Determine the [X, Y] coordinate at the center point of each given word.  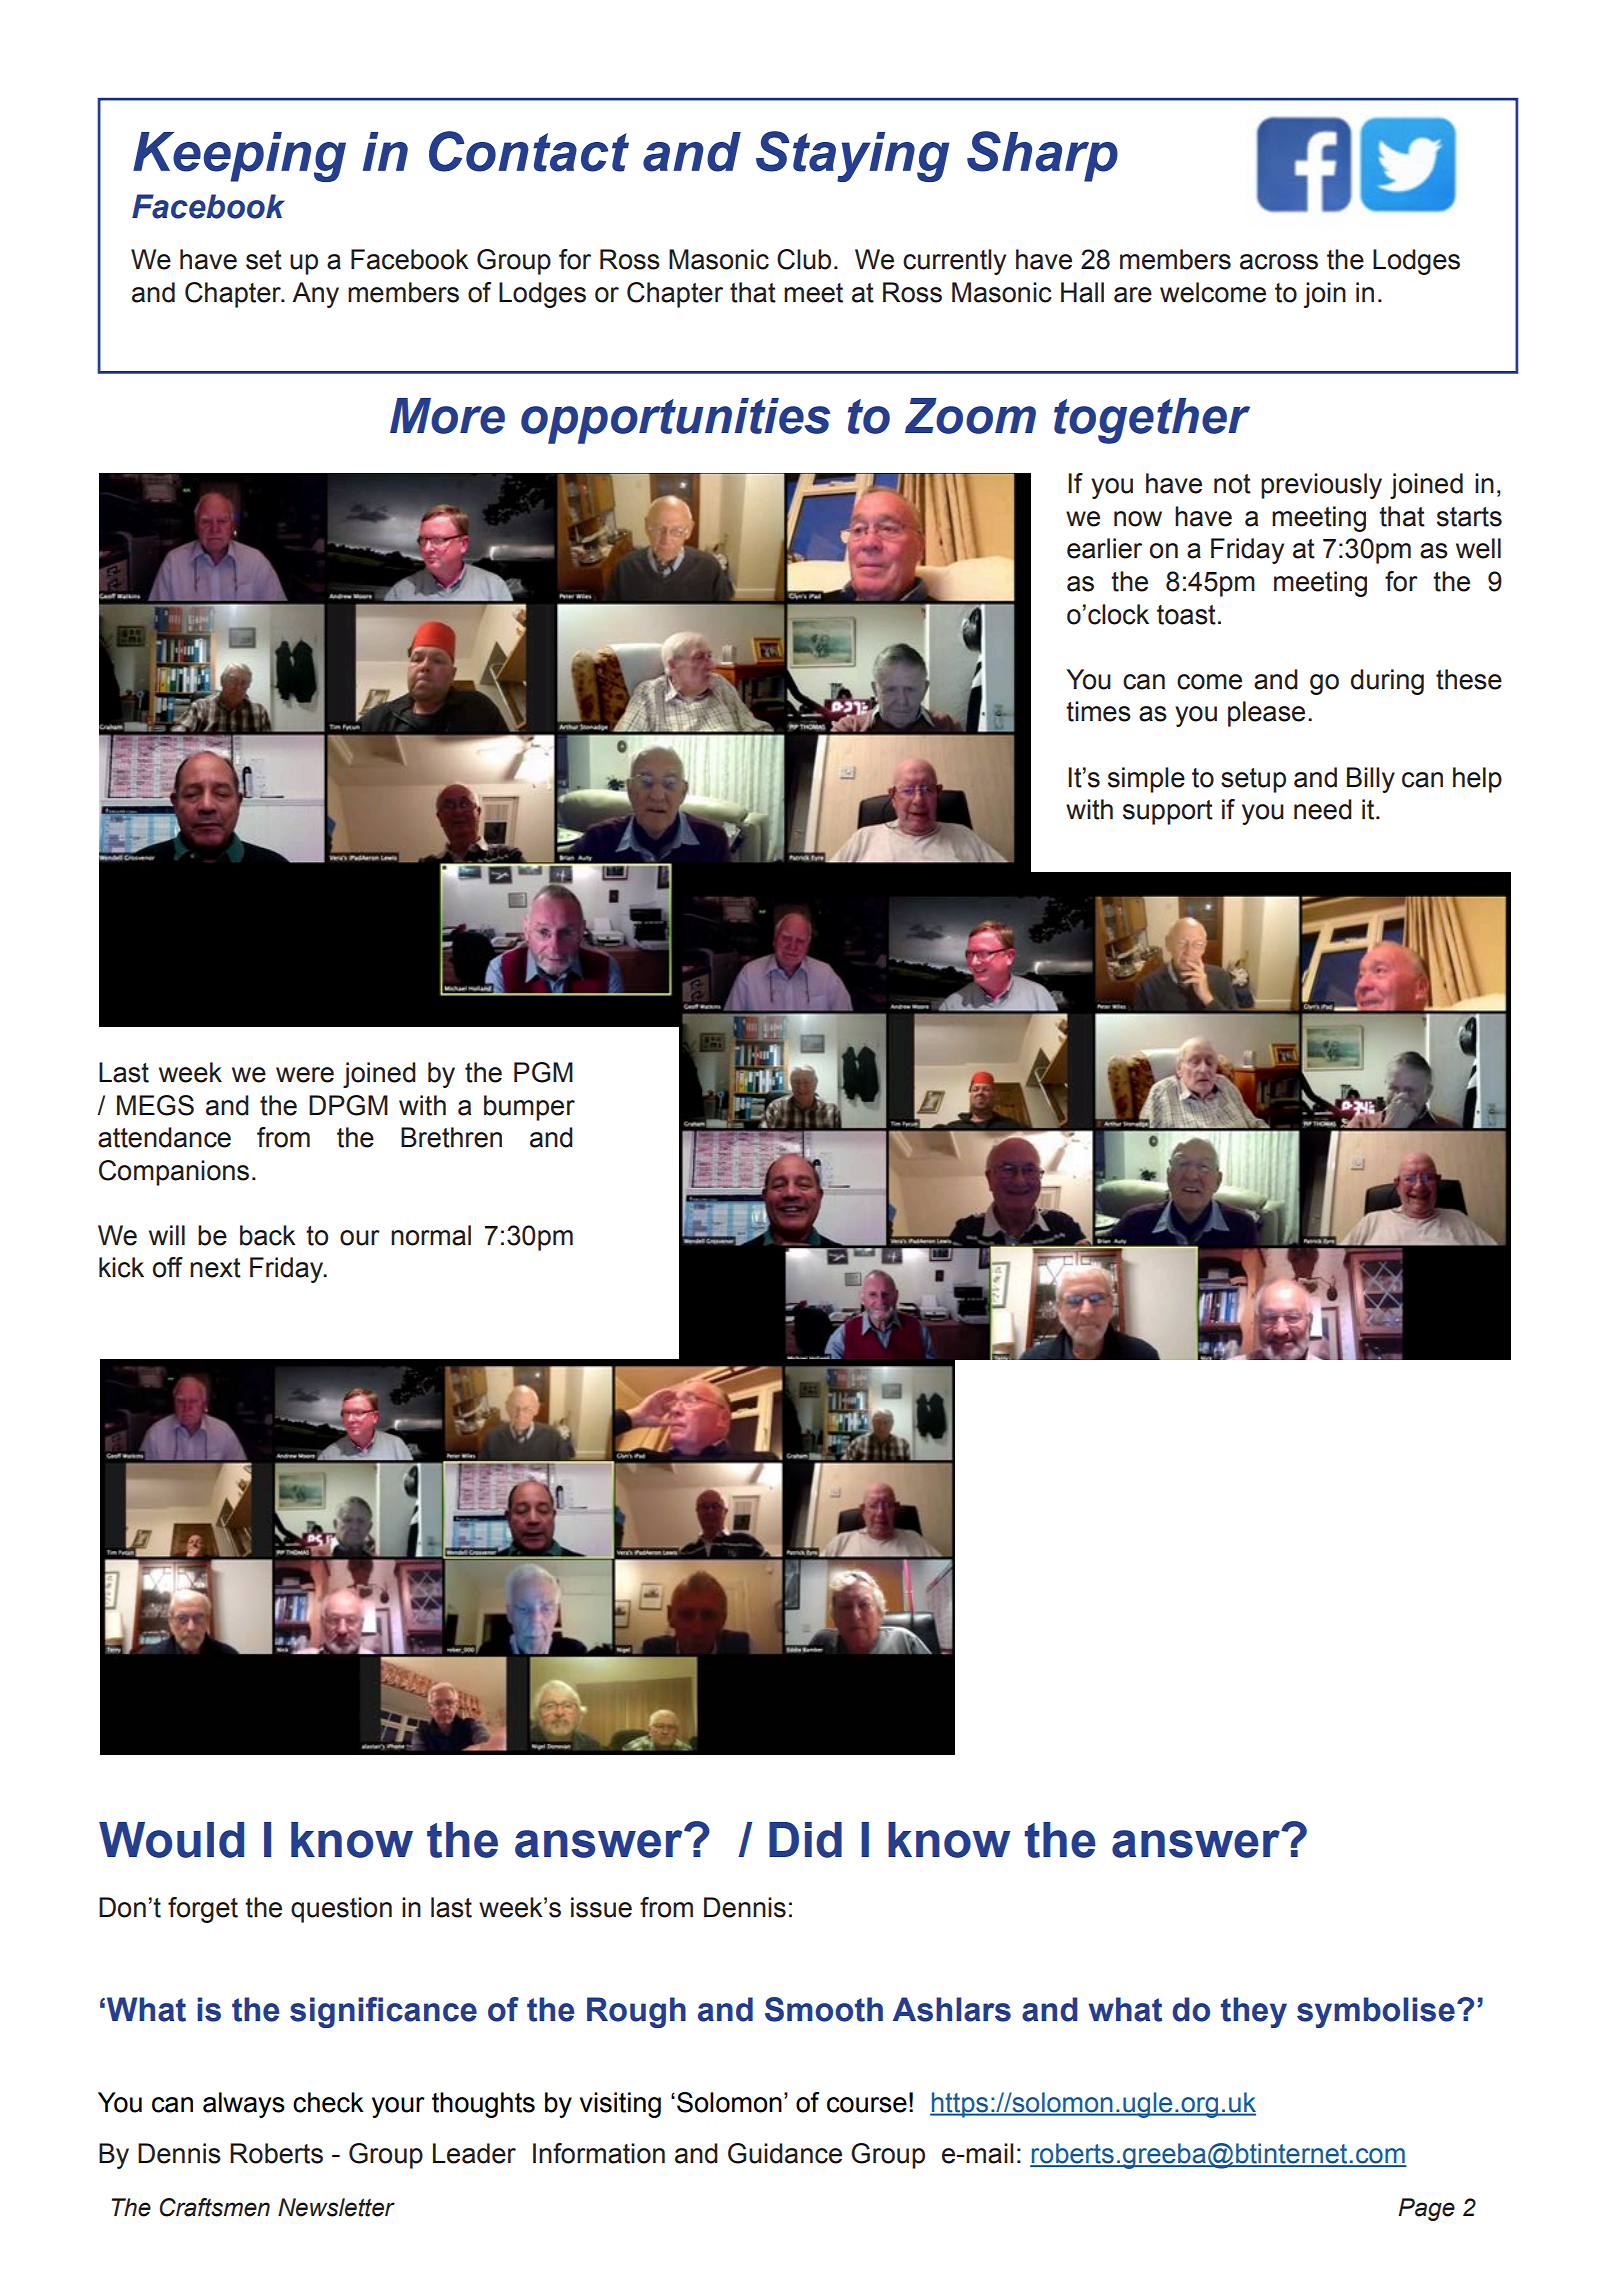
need [1323, 809]
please [1266, 714]
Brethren [451, 1137]
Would [171, 1840]
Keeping [239, 157]
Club [804, 259]
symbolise [1376, 2012]
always [244, 2105]
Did [805, 1840]
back [268, 1235]
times [1098, 711]
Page [1426, 2209]
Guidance [785, 2153]
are [1133, 295]
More [447, 416]
